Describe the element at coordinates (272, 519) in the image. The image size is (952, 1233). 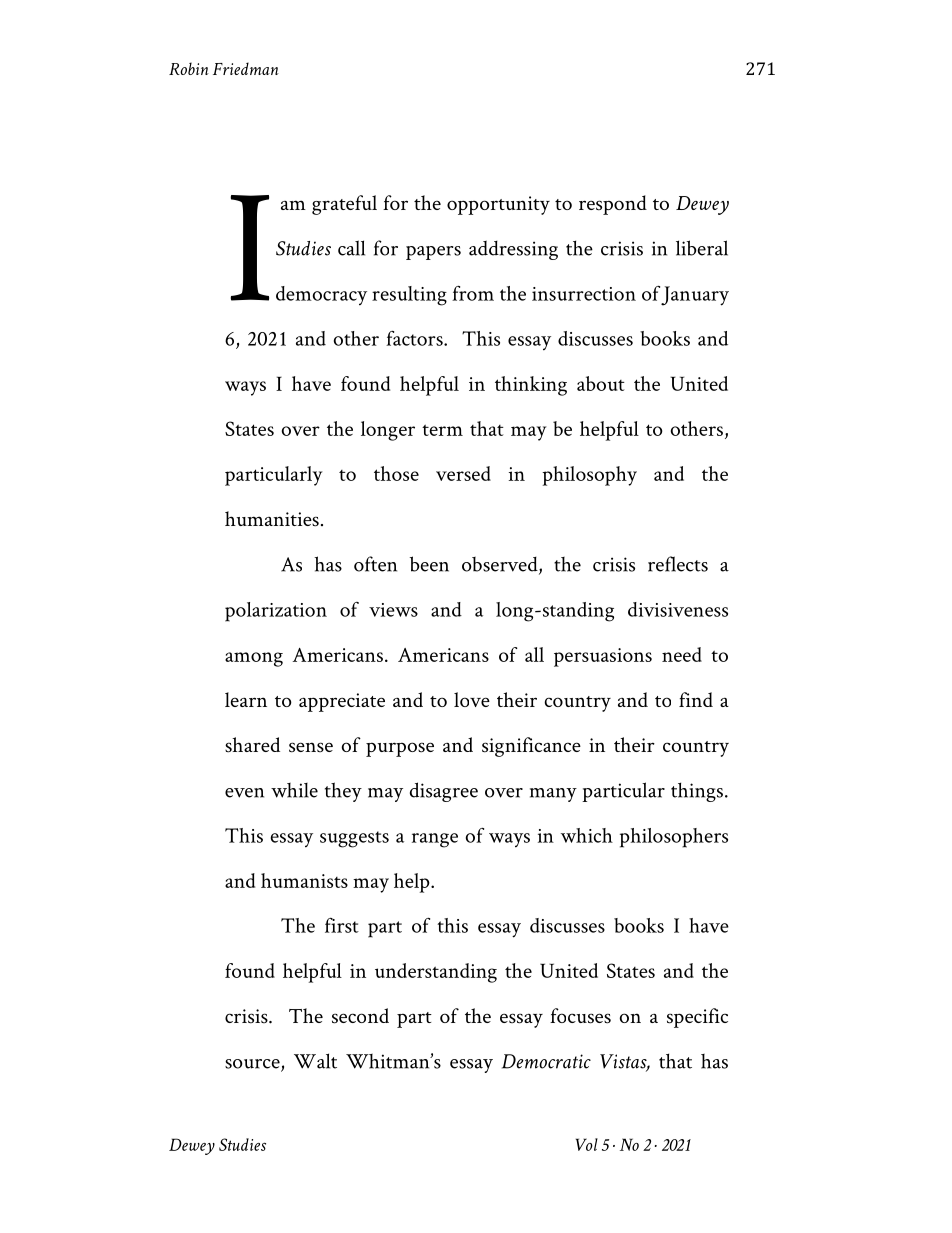
I see `humanities` at that location.
